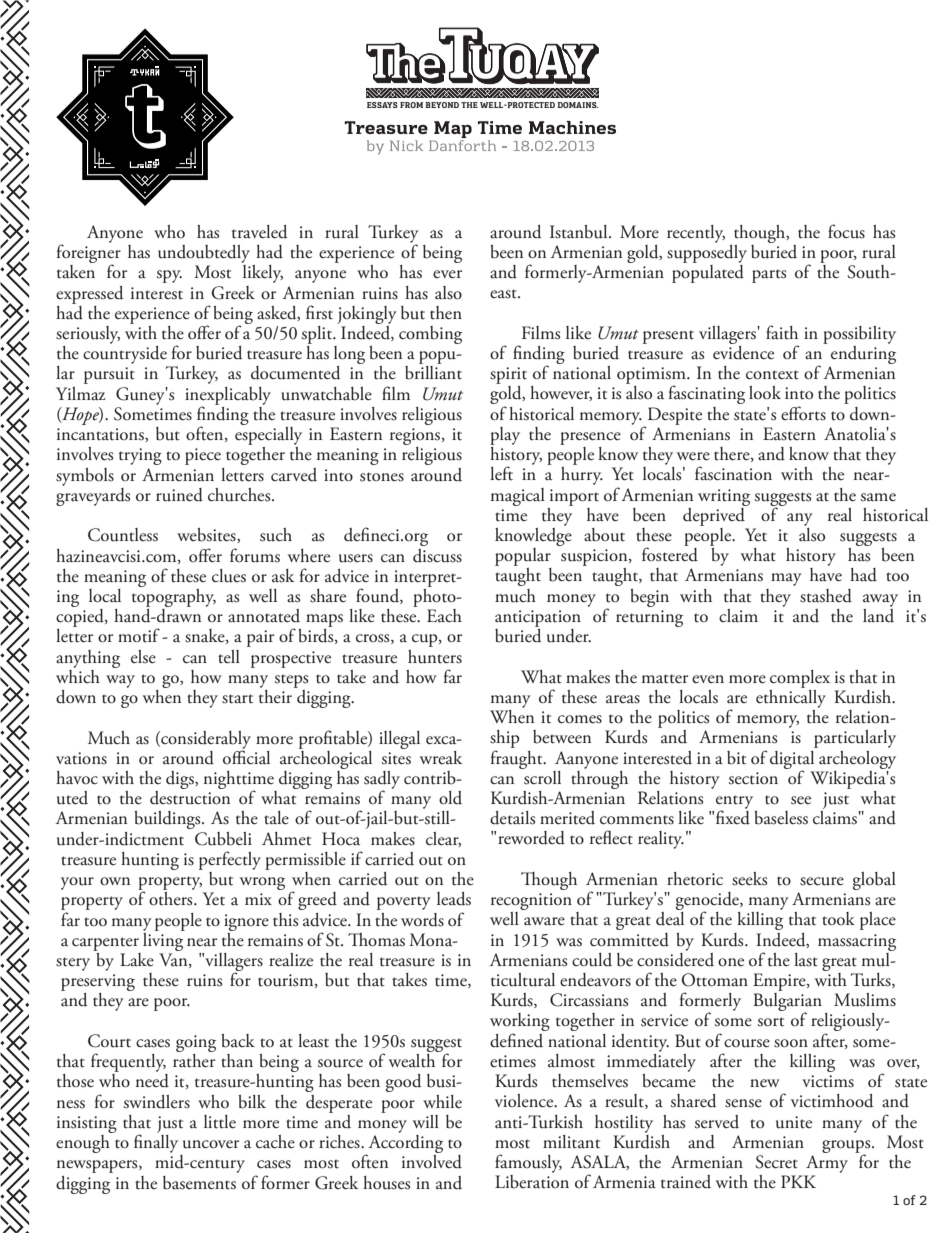 This document has width=952, height=1233. What do you see at coordinates (846, 231) in the document?
I see `focus` at bounding box center [846, 231].
